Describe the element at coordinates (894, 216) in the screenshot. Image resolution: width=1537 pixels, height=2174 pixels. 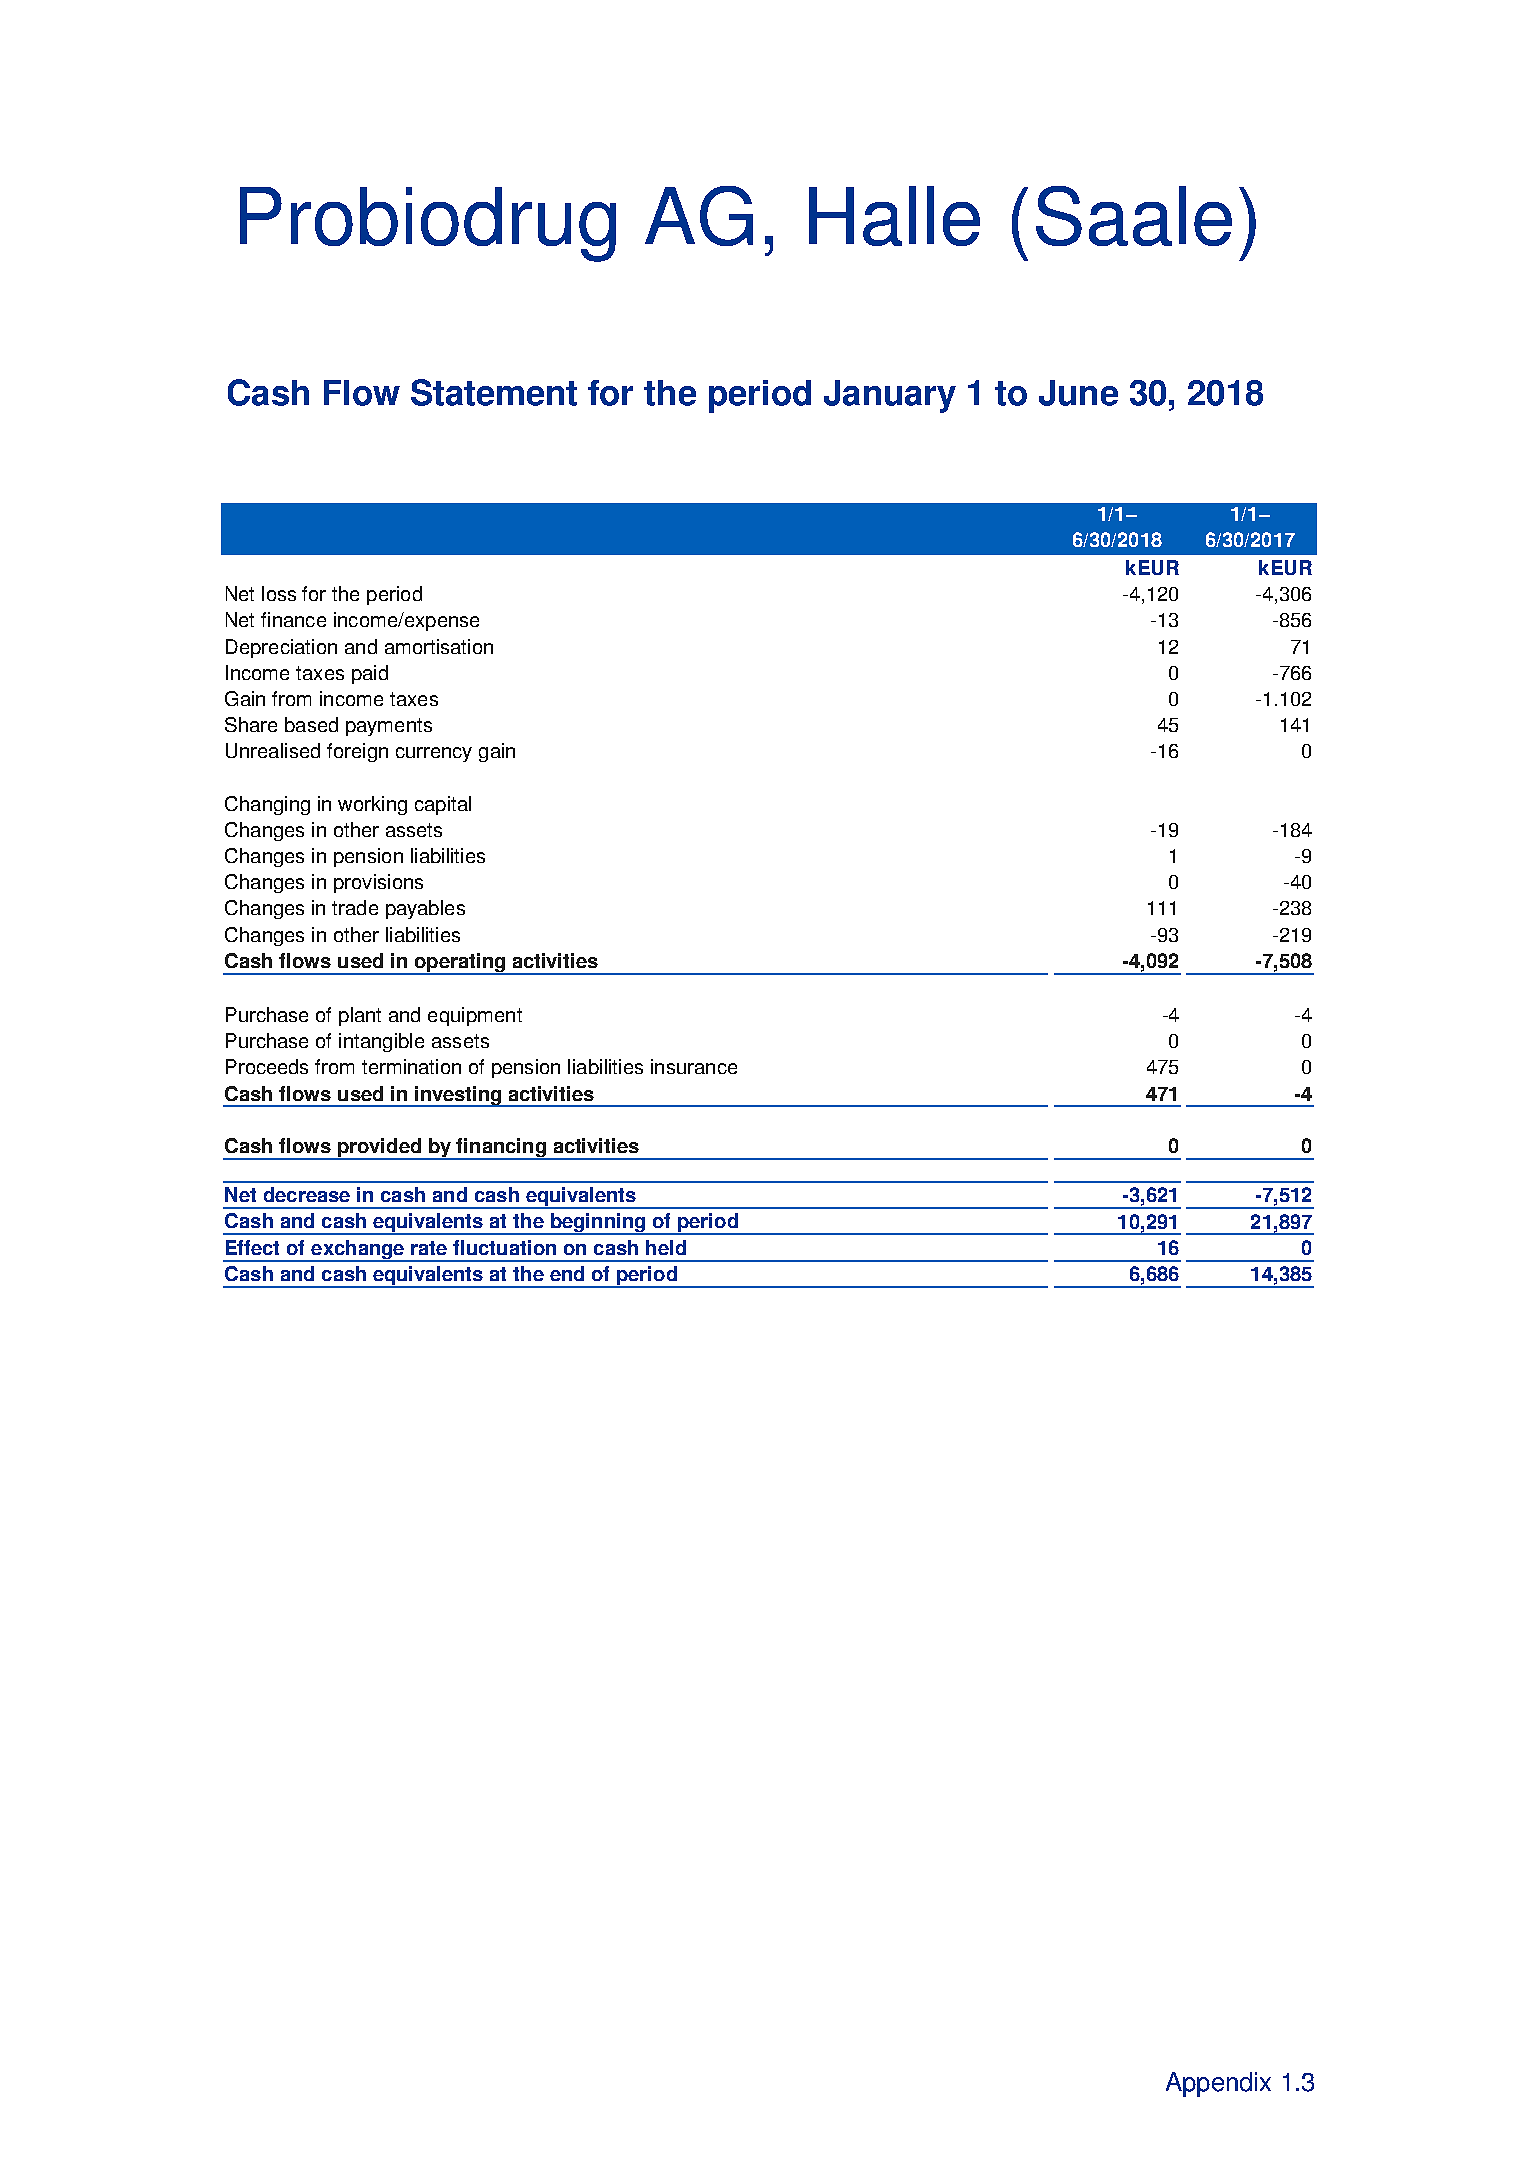
I see `Halle` at that location.
